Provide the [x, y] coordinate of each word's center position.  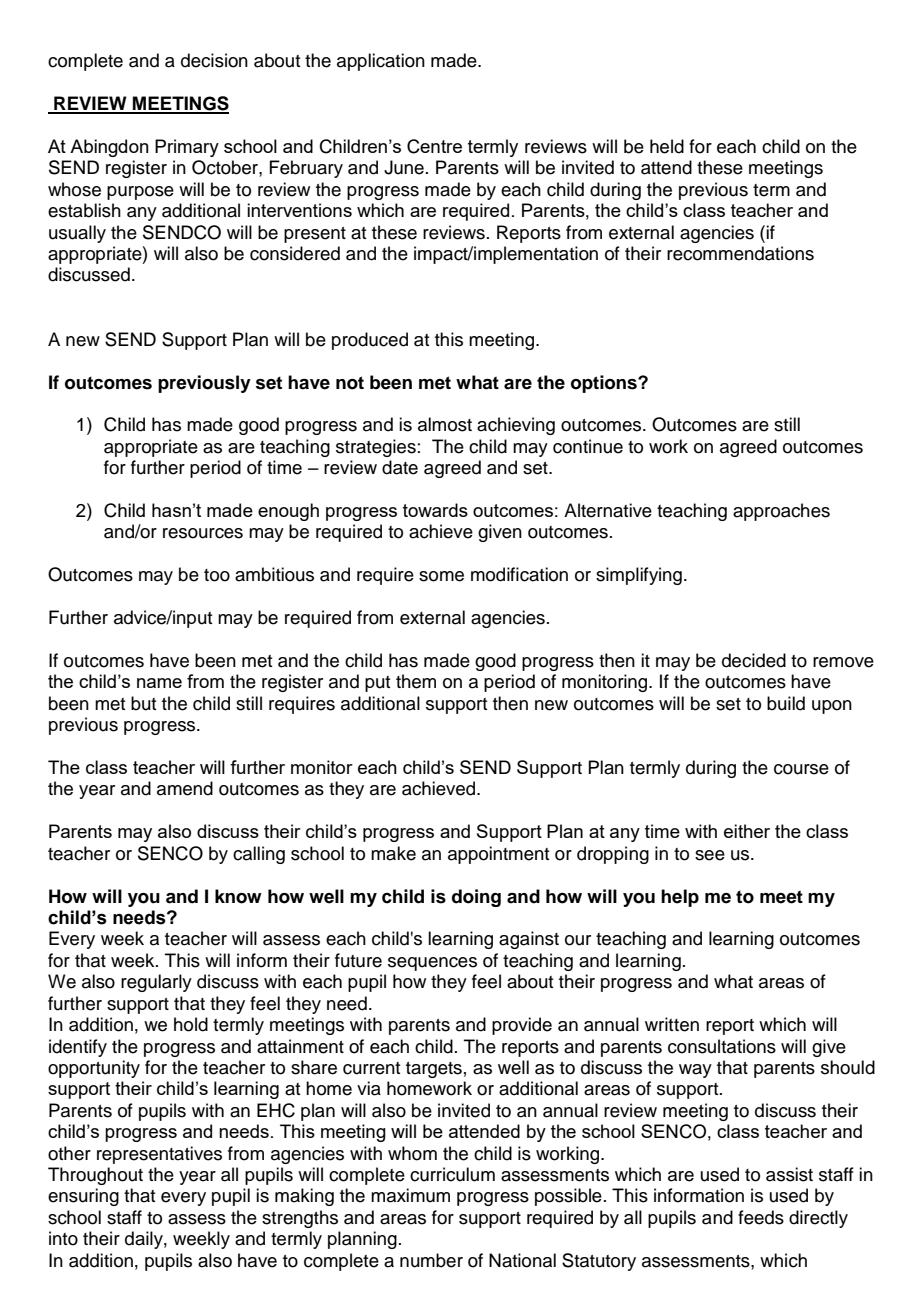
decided [754, 660]
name [159, 683]
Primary [187, 148]
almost [445, 424]
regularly [156, 983]
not [350, 383]
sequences [432, 964]
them [416, 681]
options [605, 384]
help [680, 898]
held [667, 146]
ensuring [83, 1197]
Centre [434, 146]
